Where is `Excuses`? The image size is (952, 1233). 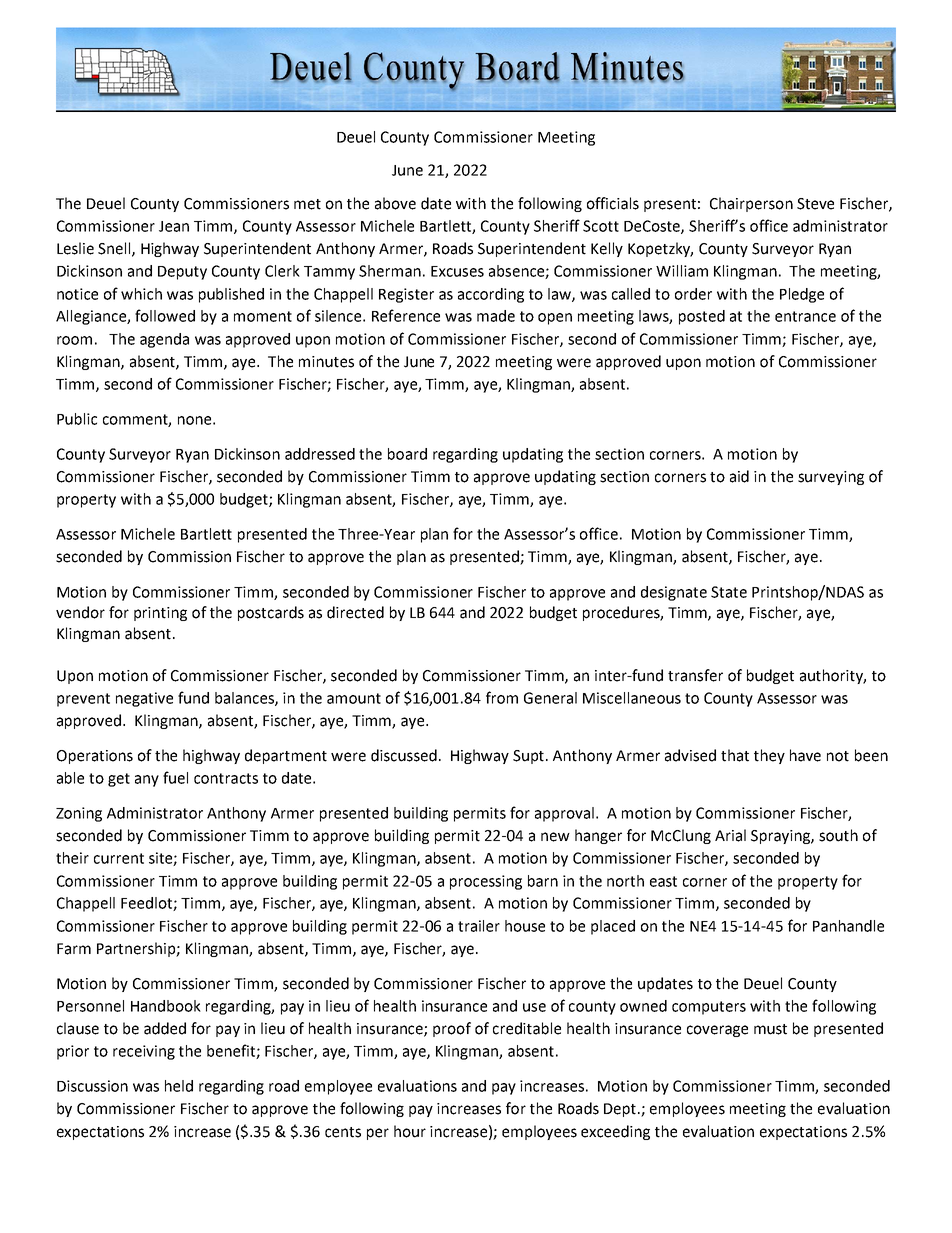
Excuses is located at coordinates (457, 271).
